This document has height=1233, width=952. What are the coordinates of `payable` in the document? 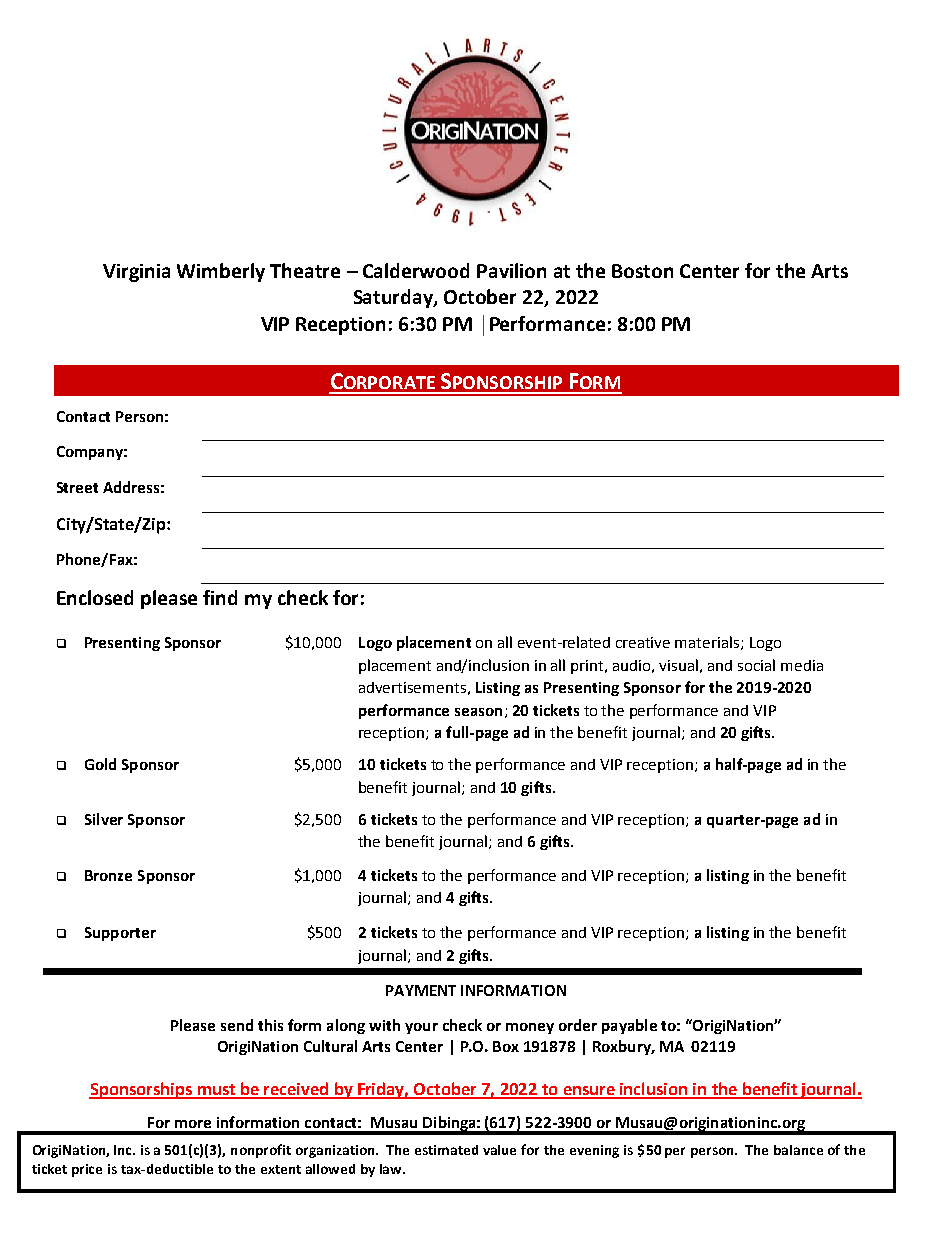 It's located at (629, 1026).
